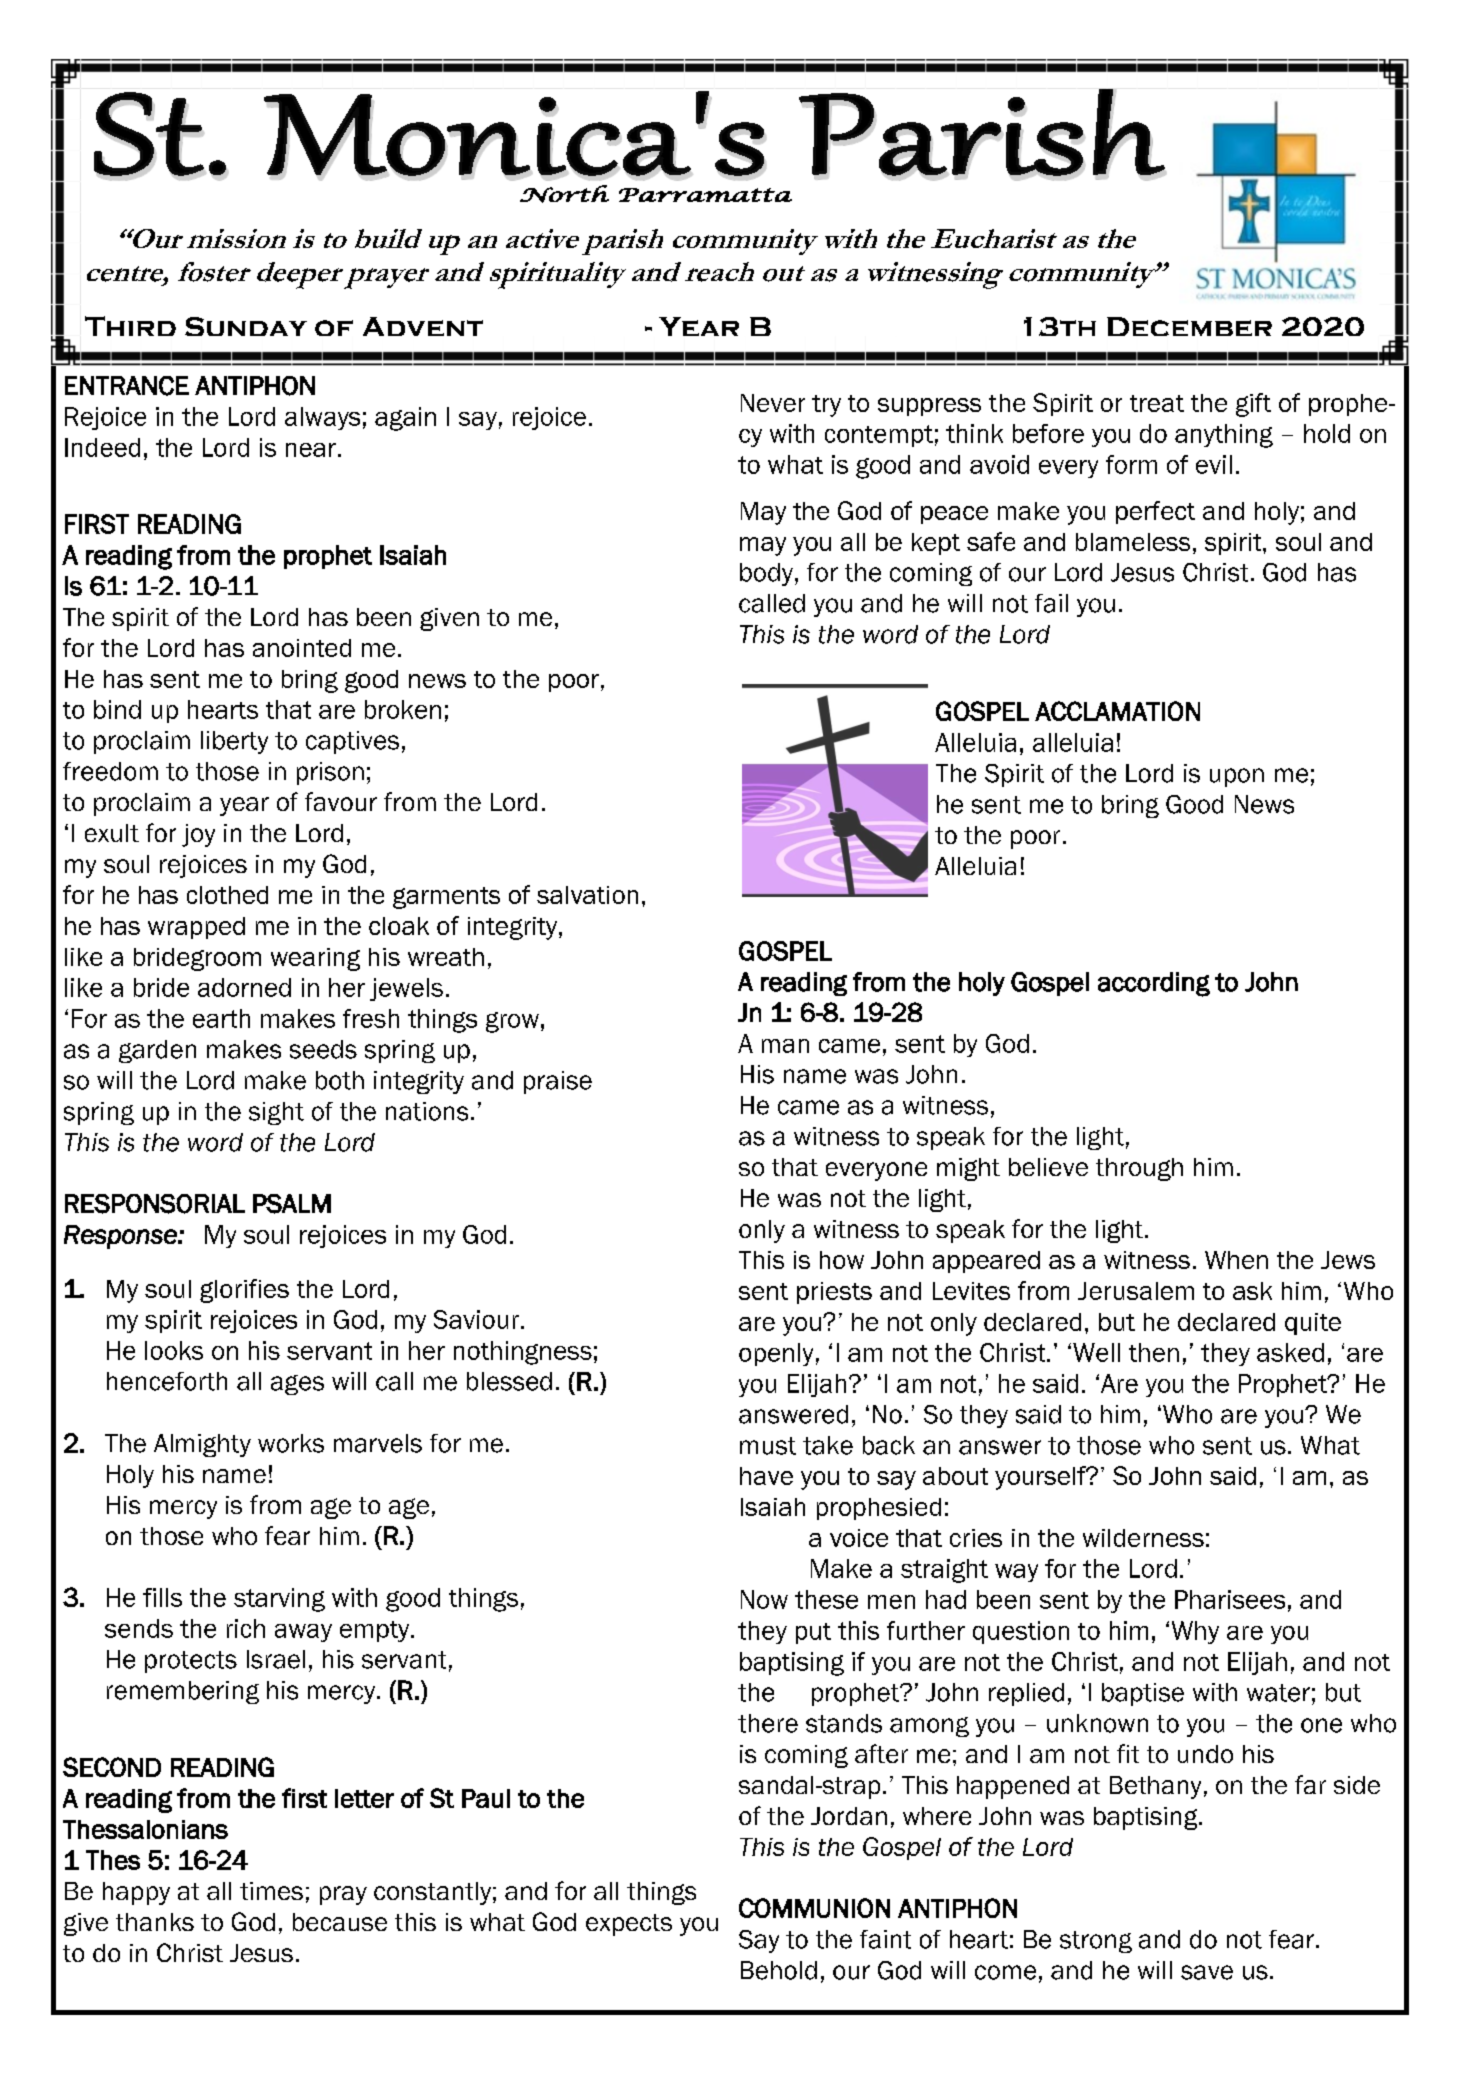  I want to click on Never, so click(773, 403).
